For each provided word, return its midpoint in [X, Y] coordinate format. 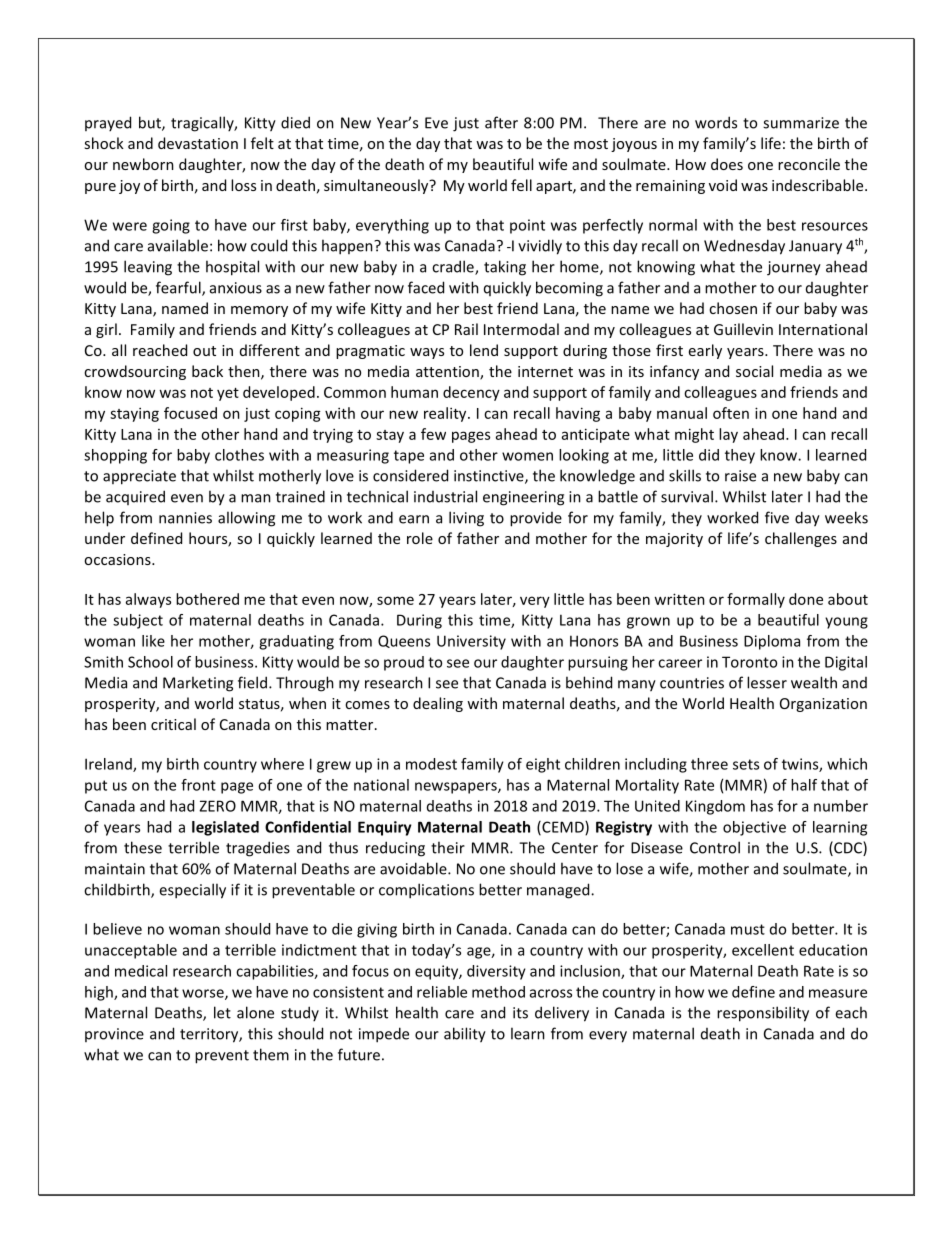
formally [756, 600]
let [222, 1012]
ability [465, 1035]
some [395, 600]
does [727, 164]
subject [138, 621]
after [501, 122]
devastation [198, 143]
